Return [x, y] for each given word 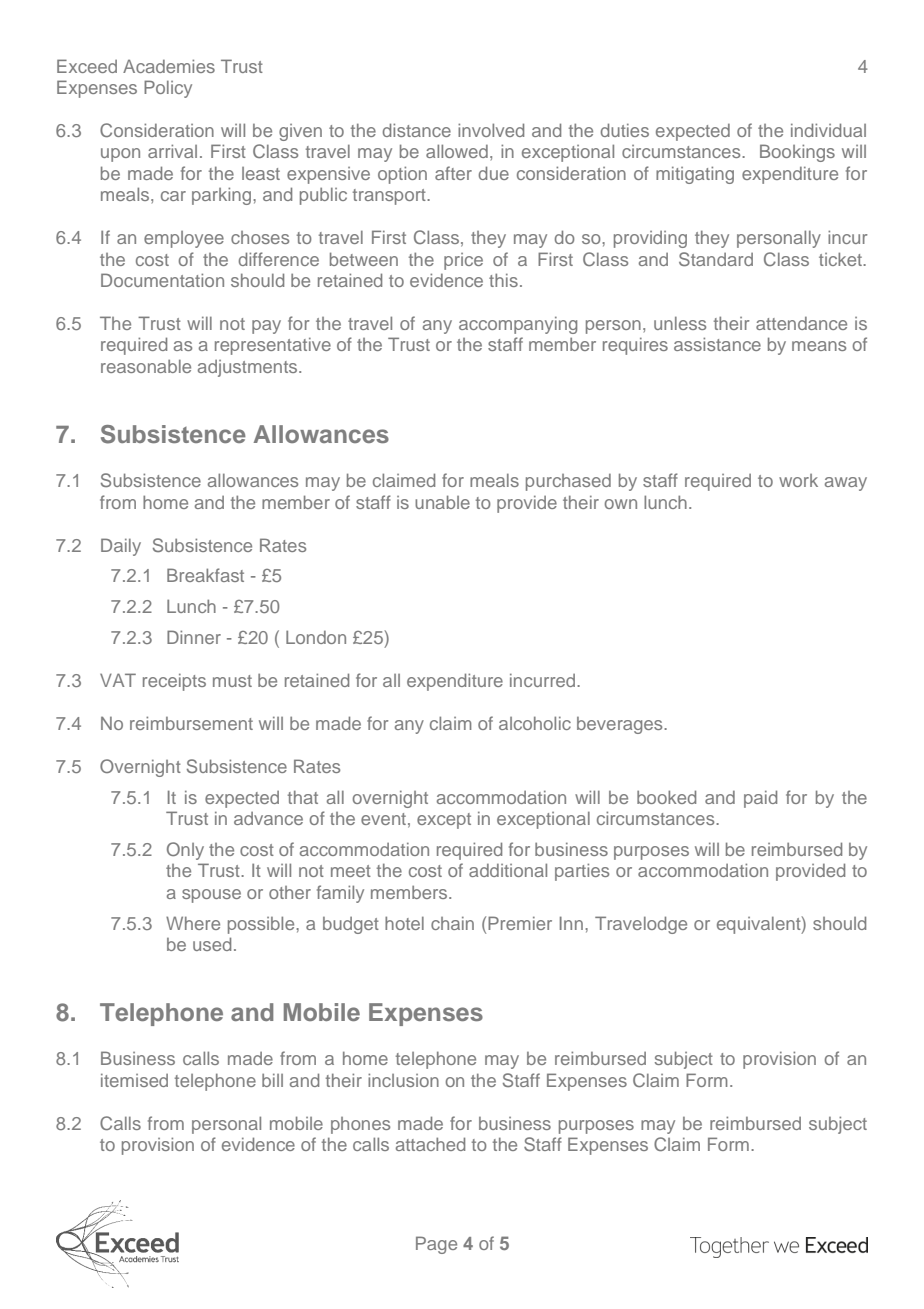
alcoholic [535, 723]
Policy [168, 89]
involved [491, 130]
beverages [621, 725]
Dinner [194, 637]
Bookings [797, 153]
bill [272, 1080]
